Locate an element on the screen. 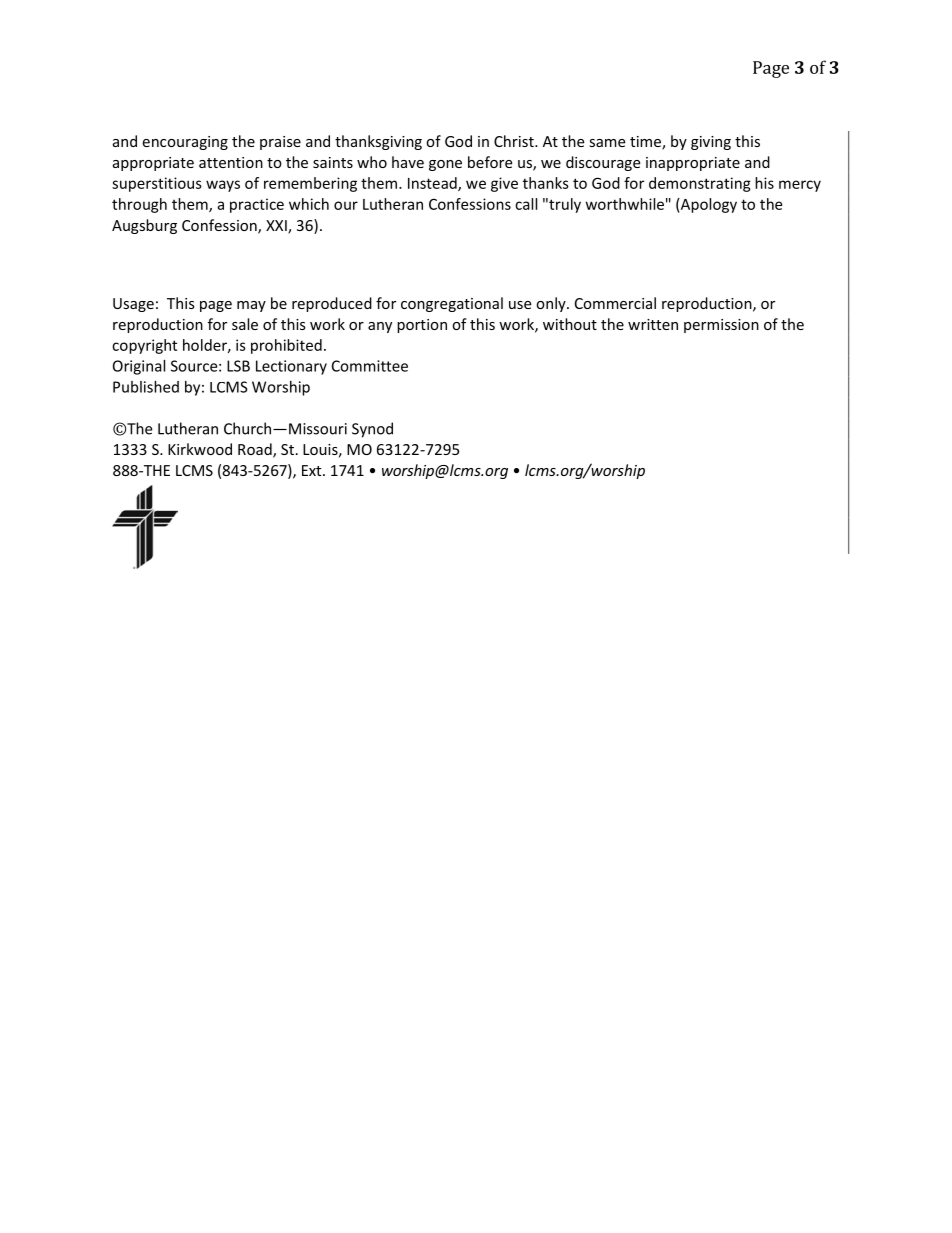 The height and width of the screenshot is (1233, 952). XXI is located at coordinates (277, 226).
